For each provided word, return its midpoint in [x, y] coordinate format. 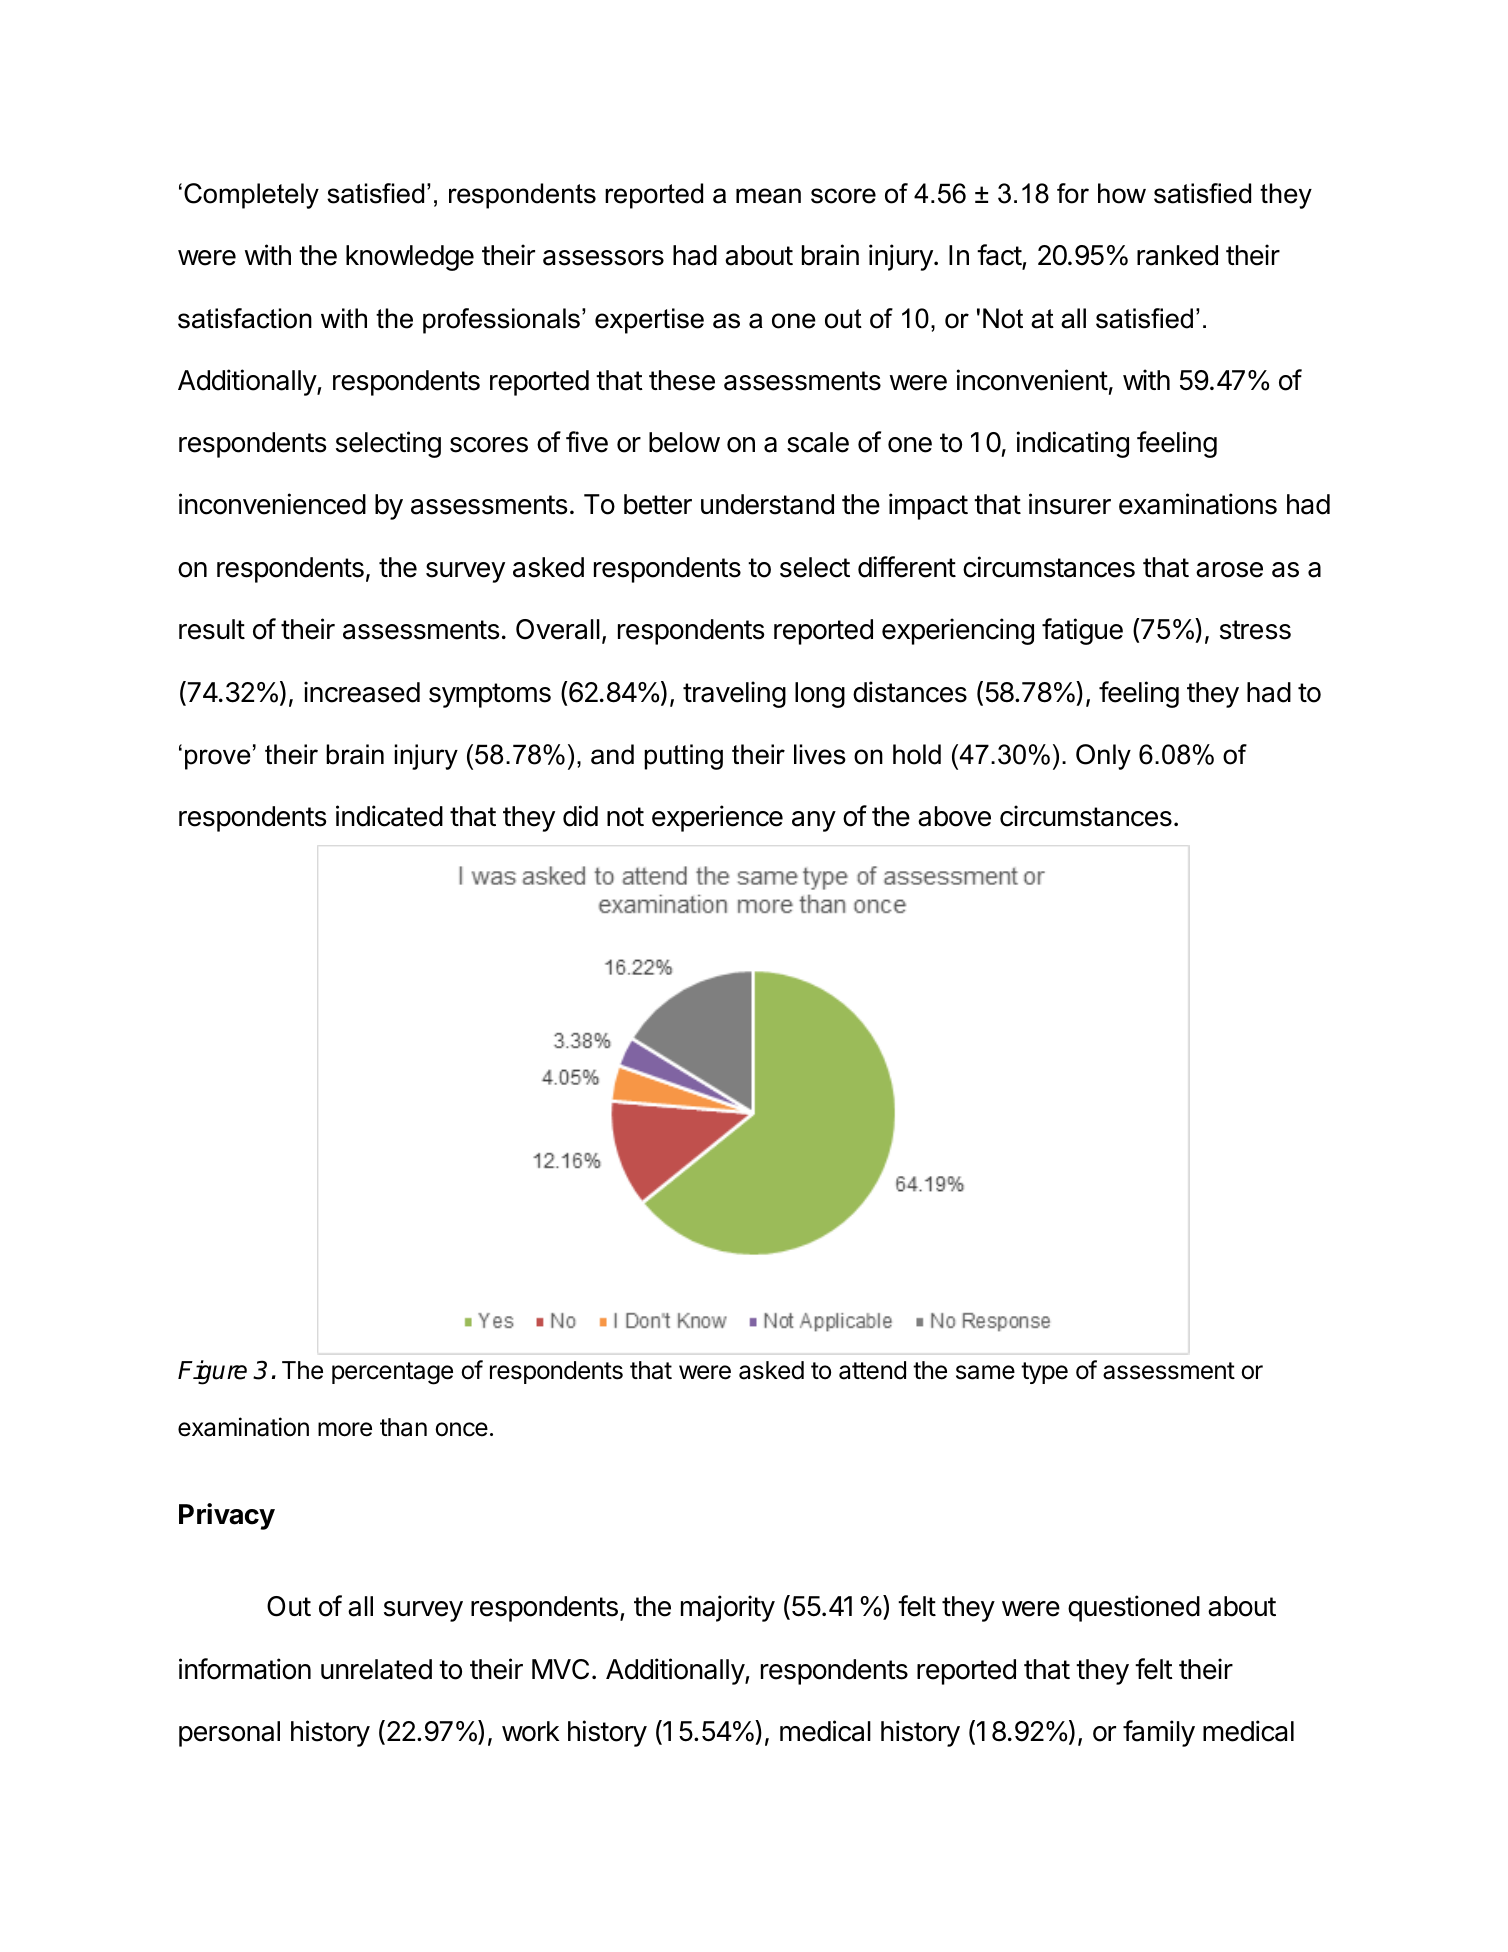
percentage [392, 1373]
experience [717, 818]
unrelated [376, 1669]
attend [872, 1370]
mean [768, 196]
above [954, 816]
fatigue [1082, 631]
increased [362, 692]
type [1044, 1373]
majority [728, 1608]
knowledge [410, 258]
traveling [734, 694]
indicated [389, 816]
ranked [1177, 255]
